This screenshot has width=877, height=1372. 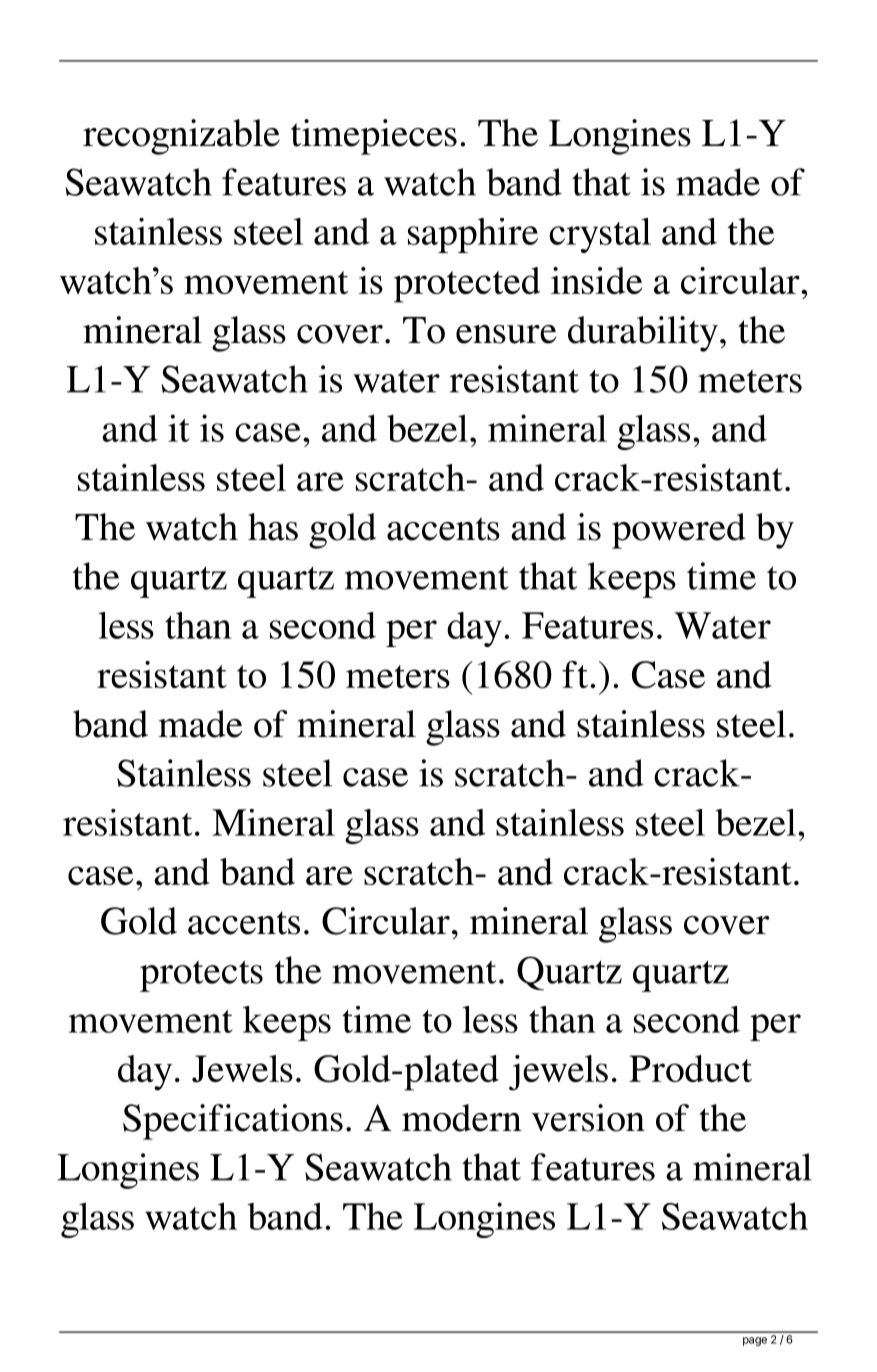 What do you see at coordinates (690, 1068) in the screenshot?
I see `Product` at bounding box center [690, 1068].
